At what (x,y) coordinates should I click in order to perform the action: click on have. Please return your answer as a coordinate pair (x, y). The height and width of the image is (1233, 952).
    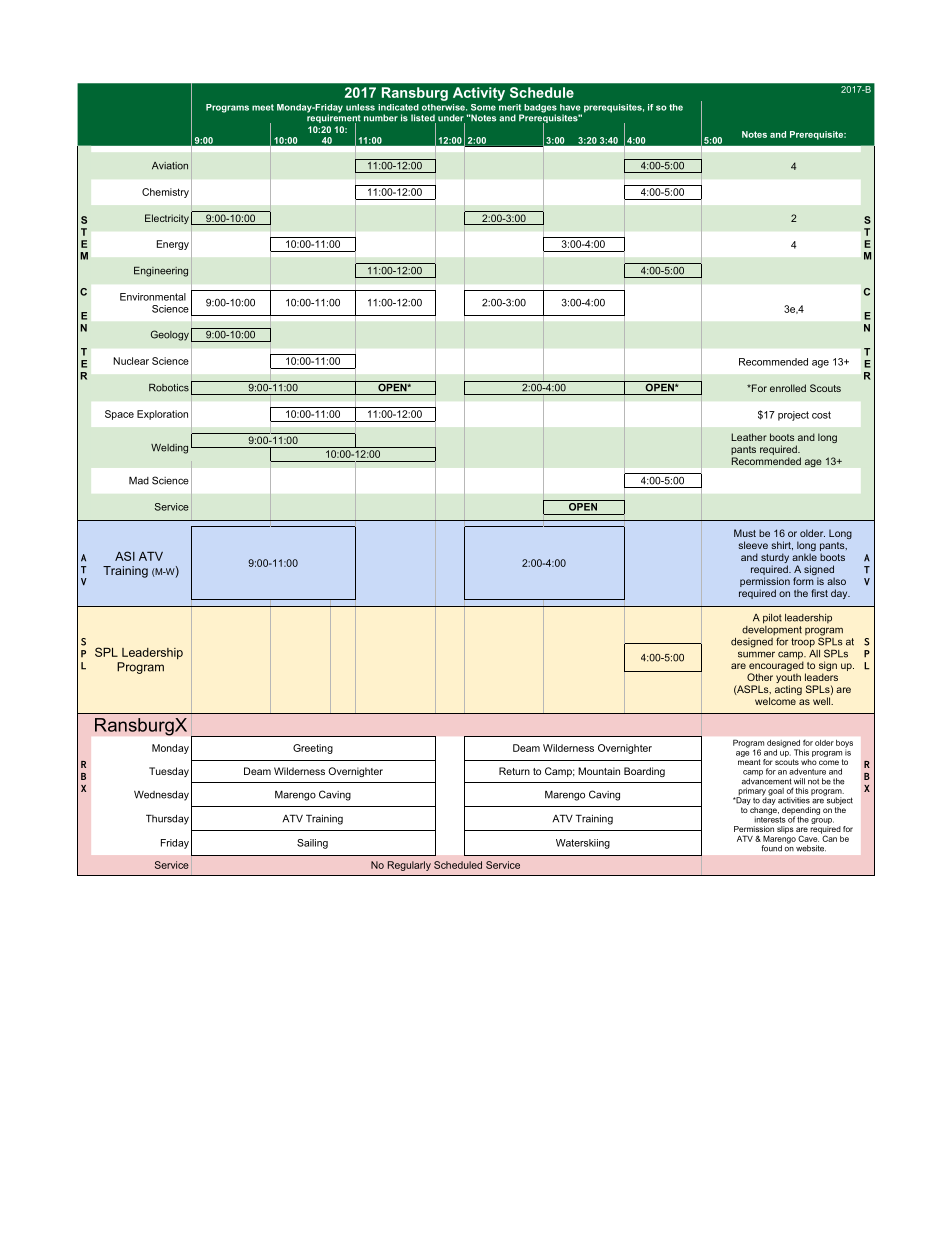
    Looking at the image, I should click on (570, 107).
